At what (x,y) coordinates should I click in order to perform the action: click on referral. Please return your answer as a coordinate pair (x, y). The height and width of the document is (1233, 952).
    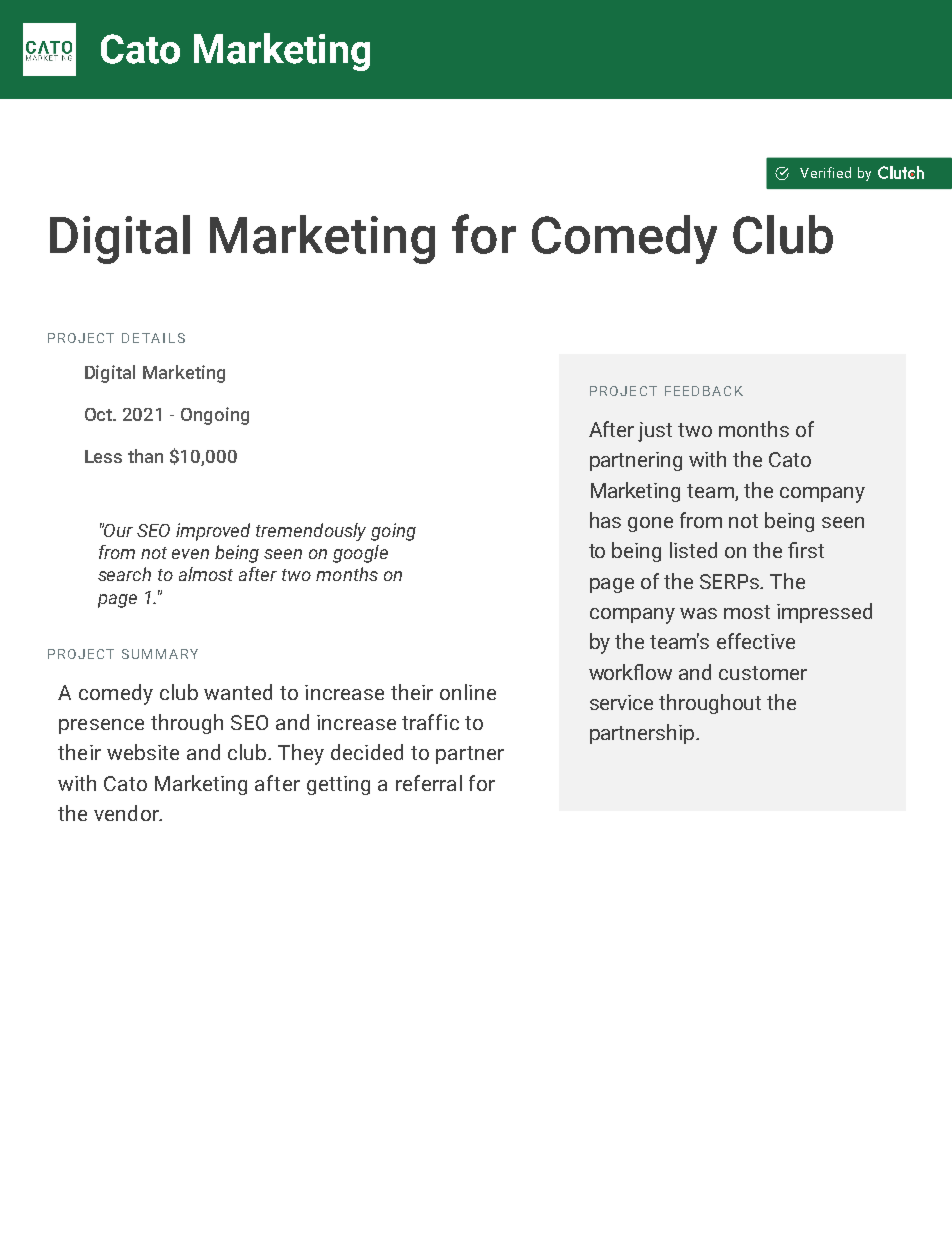
    Looking at the image, I should click on (429, 783).
